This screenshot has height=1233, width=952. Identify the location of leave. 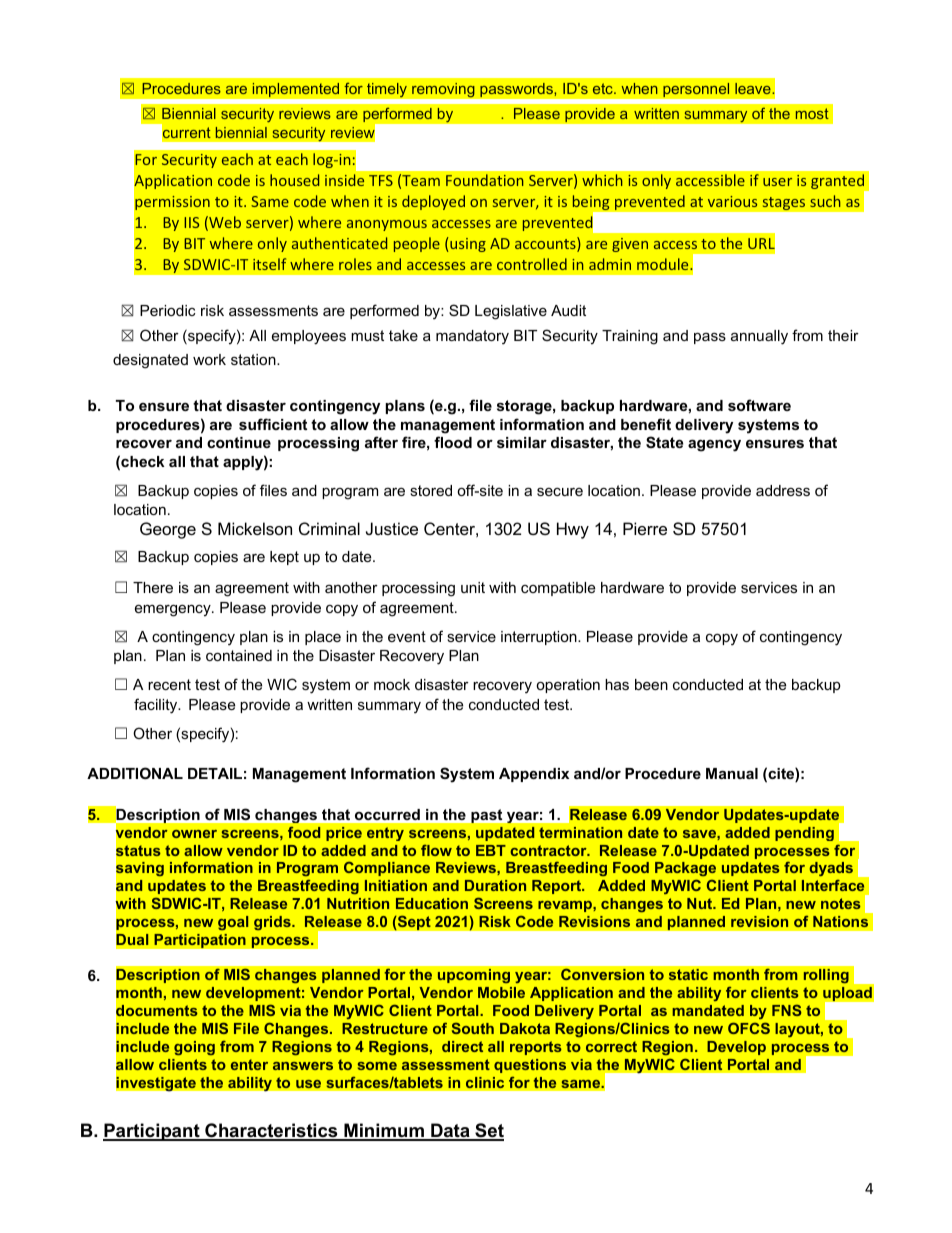
(754, 88).
